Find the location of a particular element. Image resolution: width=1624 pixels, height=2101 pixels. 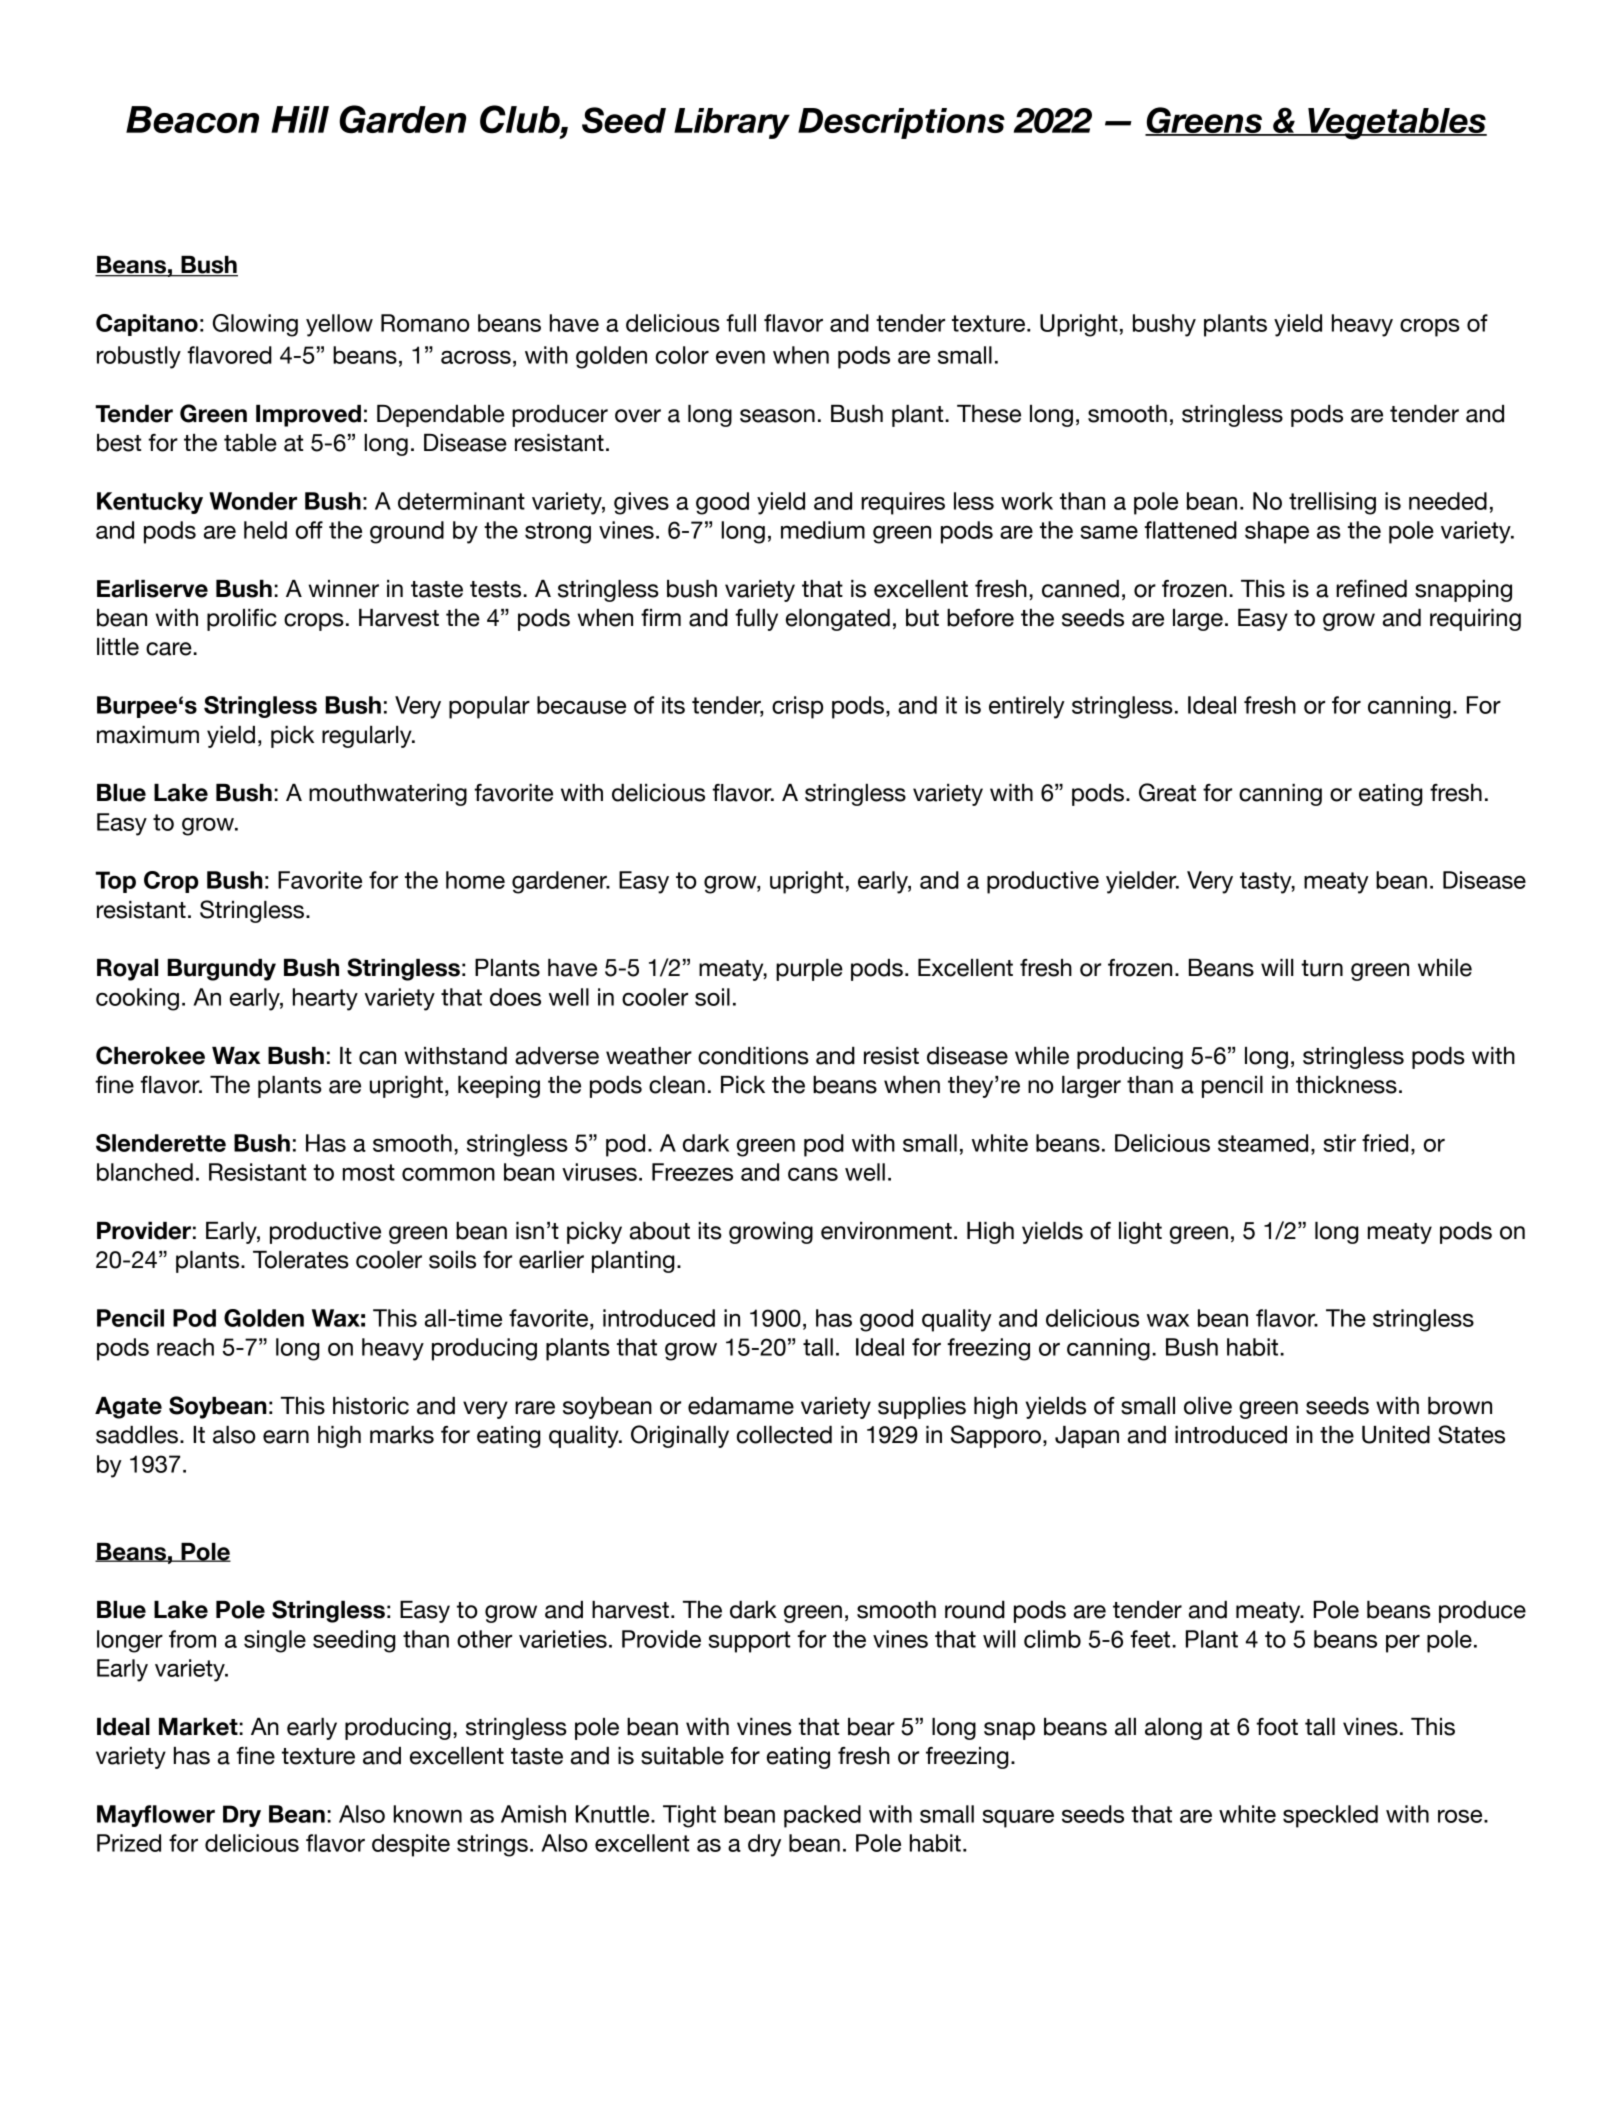

Descriptions is located at coordinates (901, 123).
